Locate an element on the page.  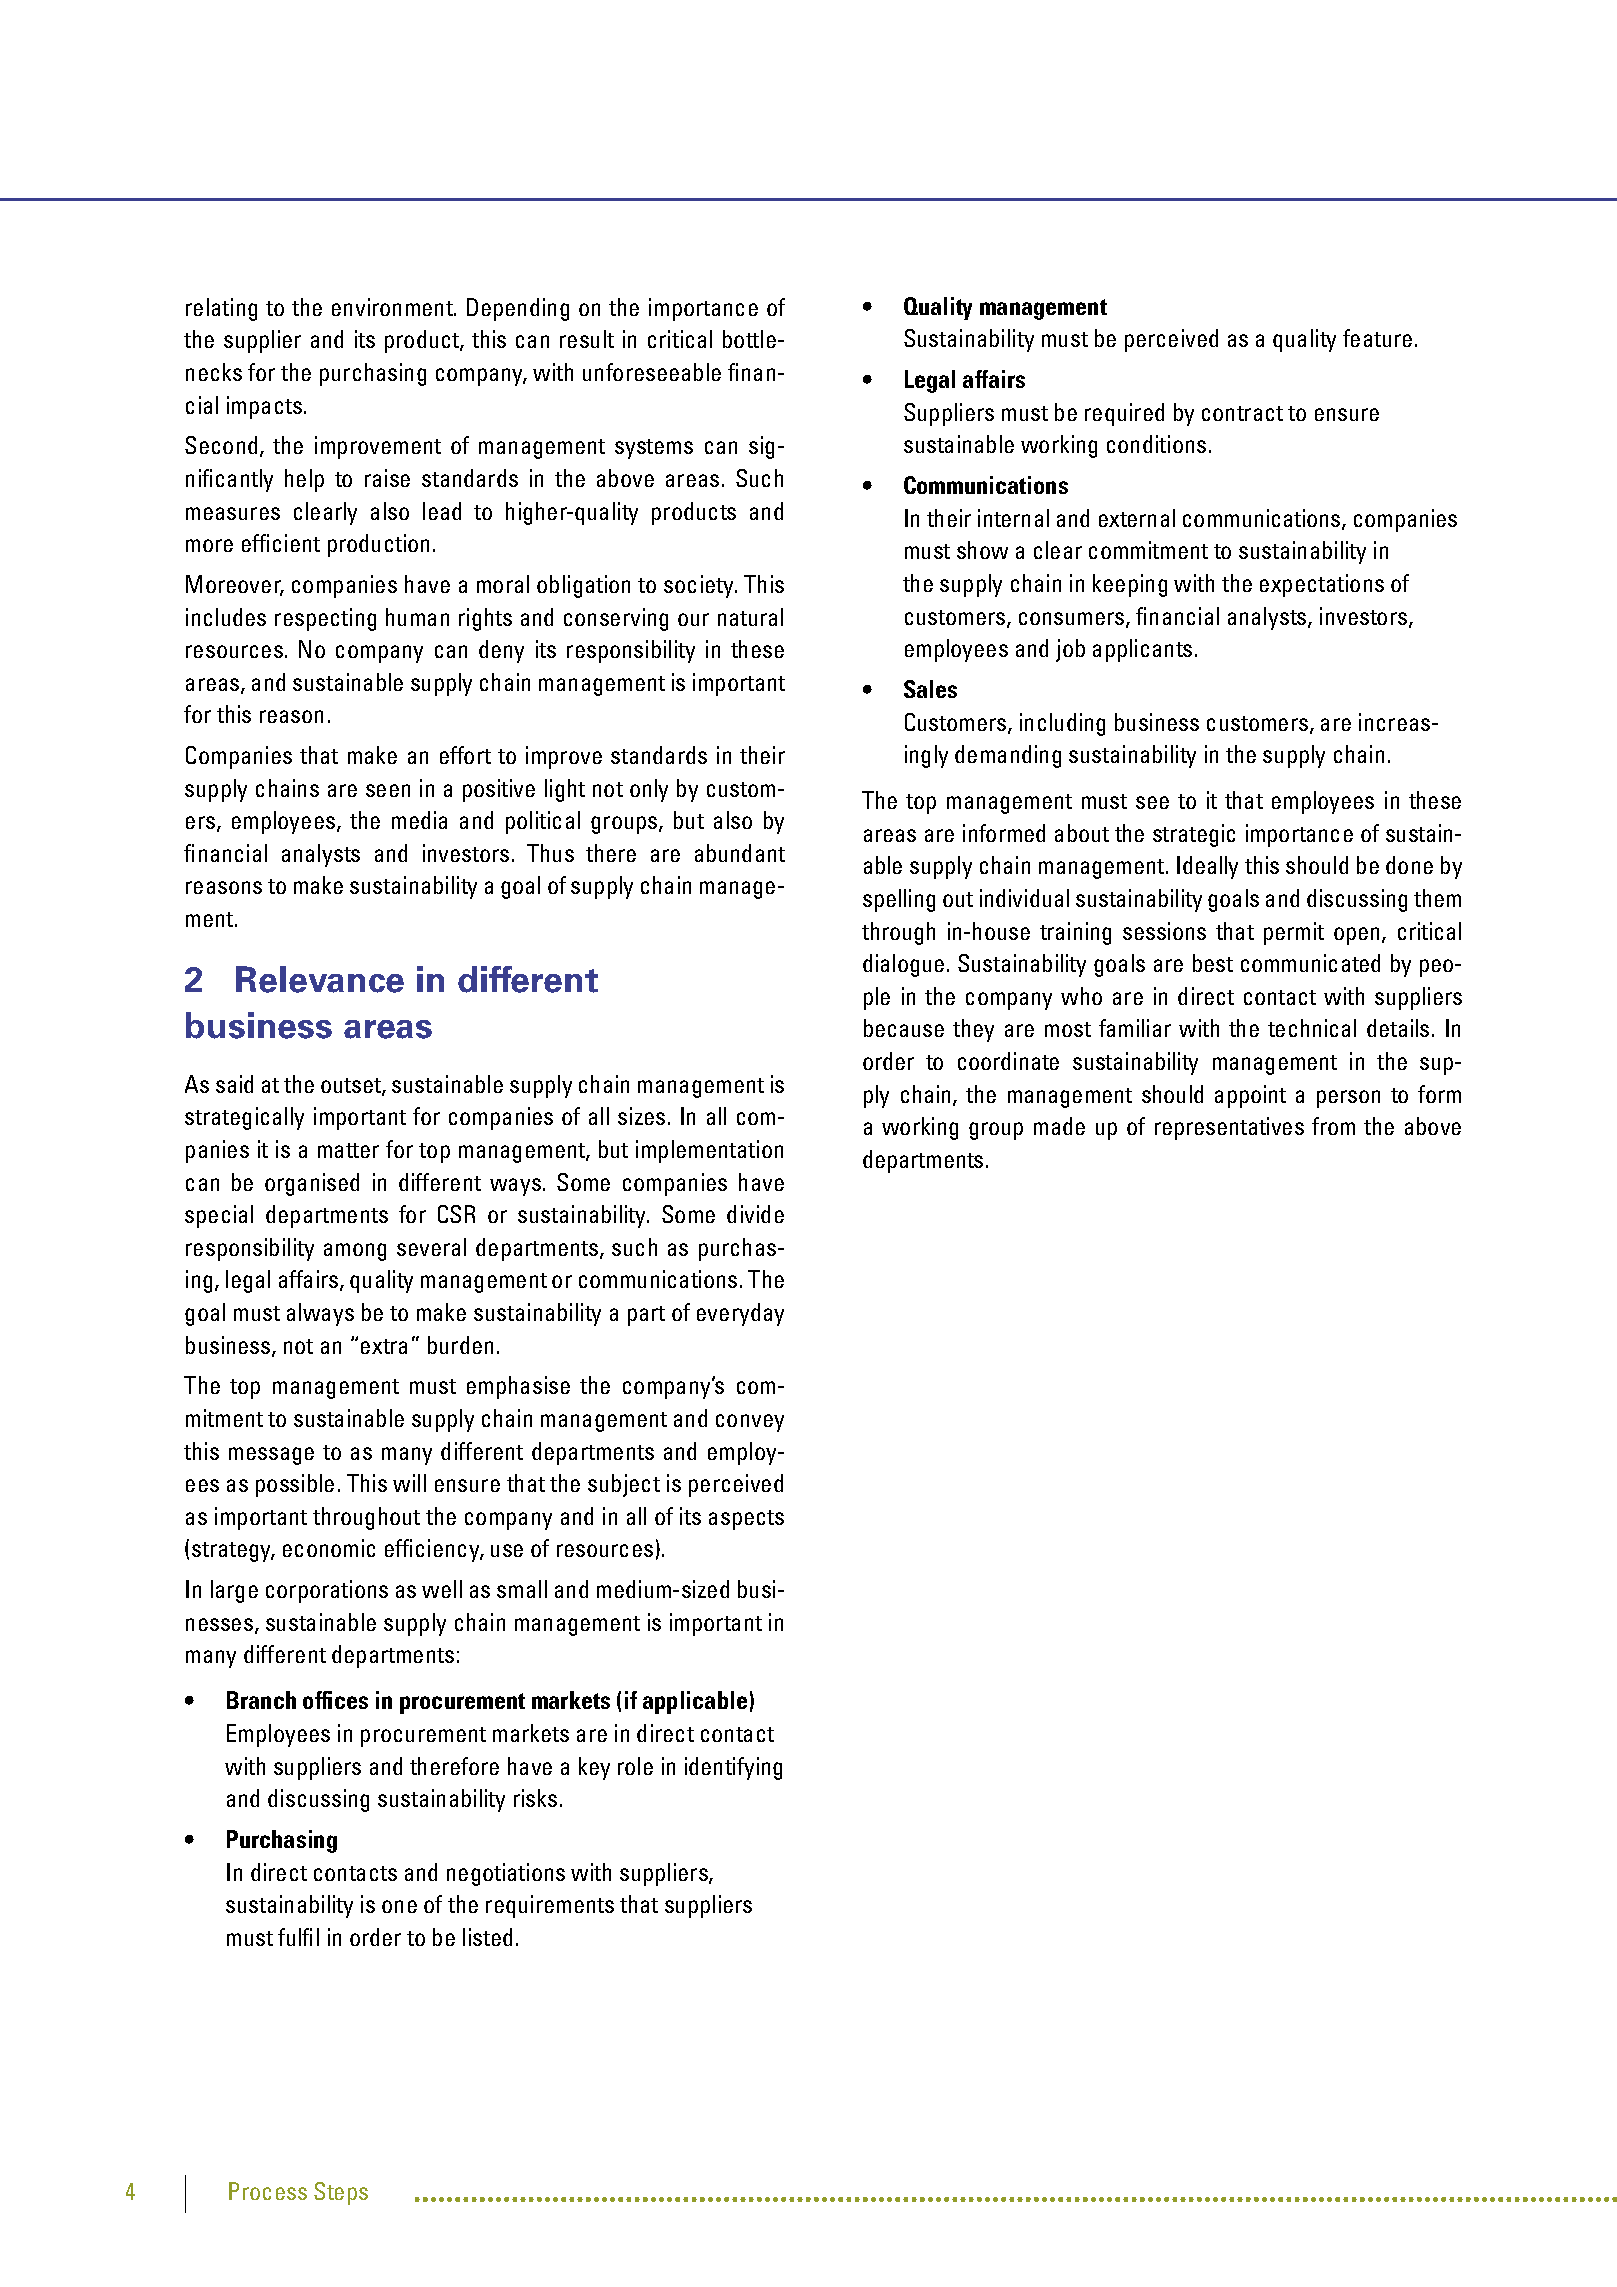
communicated is located at coordinates (1310, 963).
